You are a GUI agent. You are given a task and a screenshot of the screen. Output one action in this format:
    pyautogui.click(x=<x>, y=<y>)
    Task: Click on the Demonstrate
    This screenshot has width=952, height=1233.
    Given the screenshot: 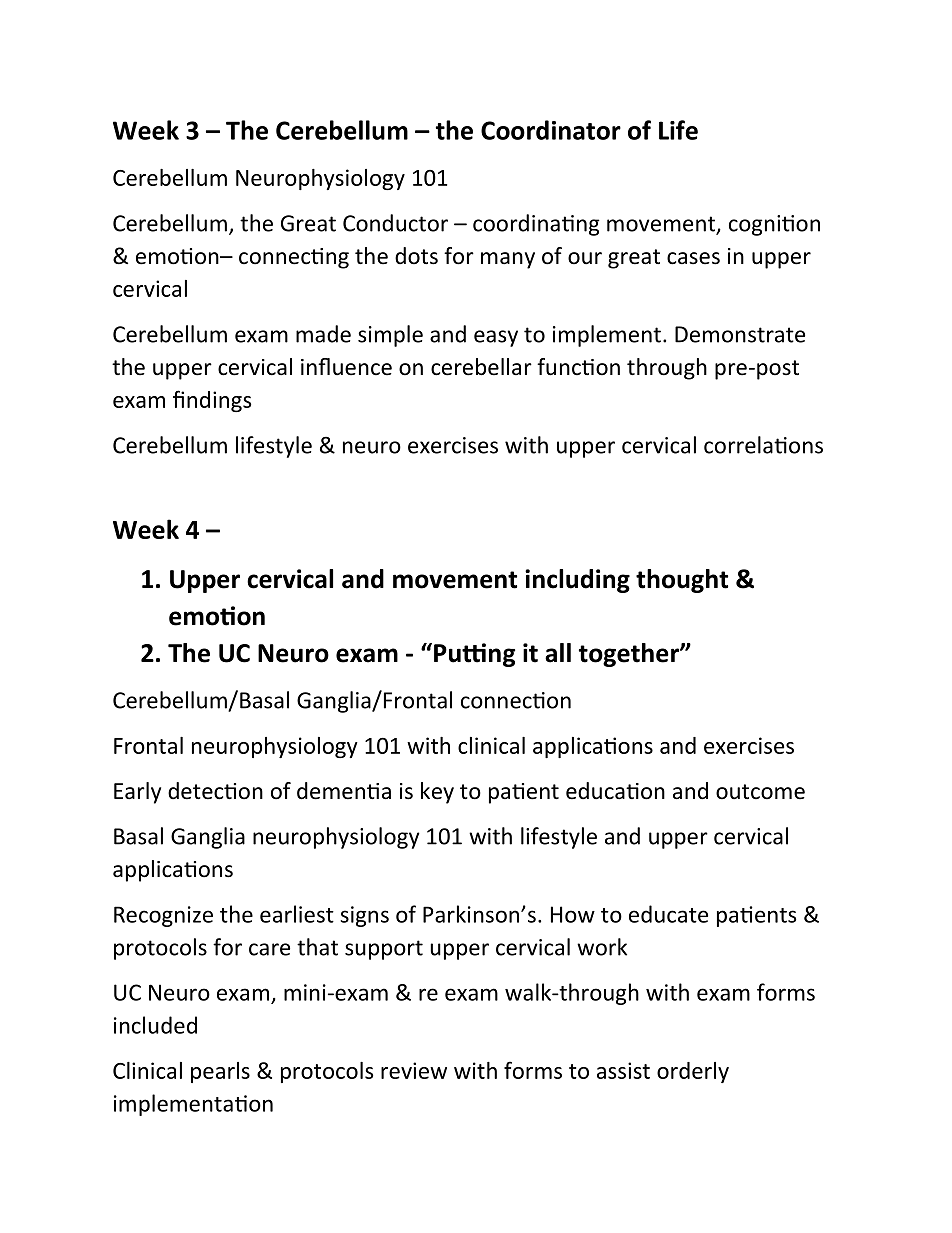 What is the action you would take?
    pyautogui.click(x=740, y=334)
